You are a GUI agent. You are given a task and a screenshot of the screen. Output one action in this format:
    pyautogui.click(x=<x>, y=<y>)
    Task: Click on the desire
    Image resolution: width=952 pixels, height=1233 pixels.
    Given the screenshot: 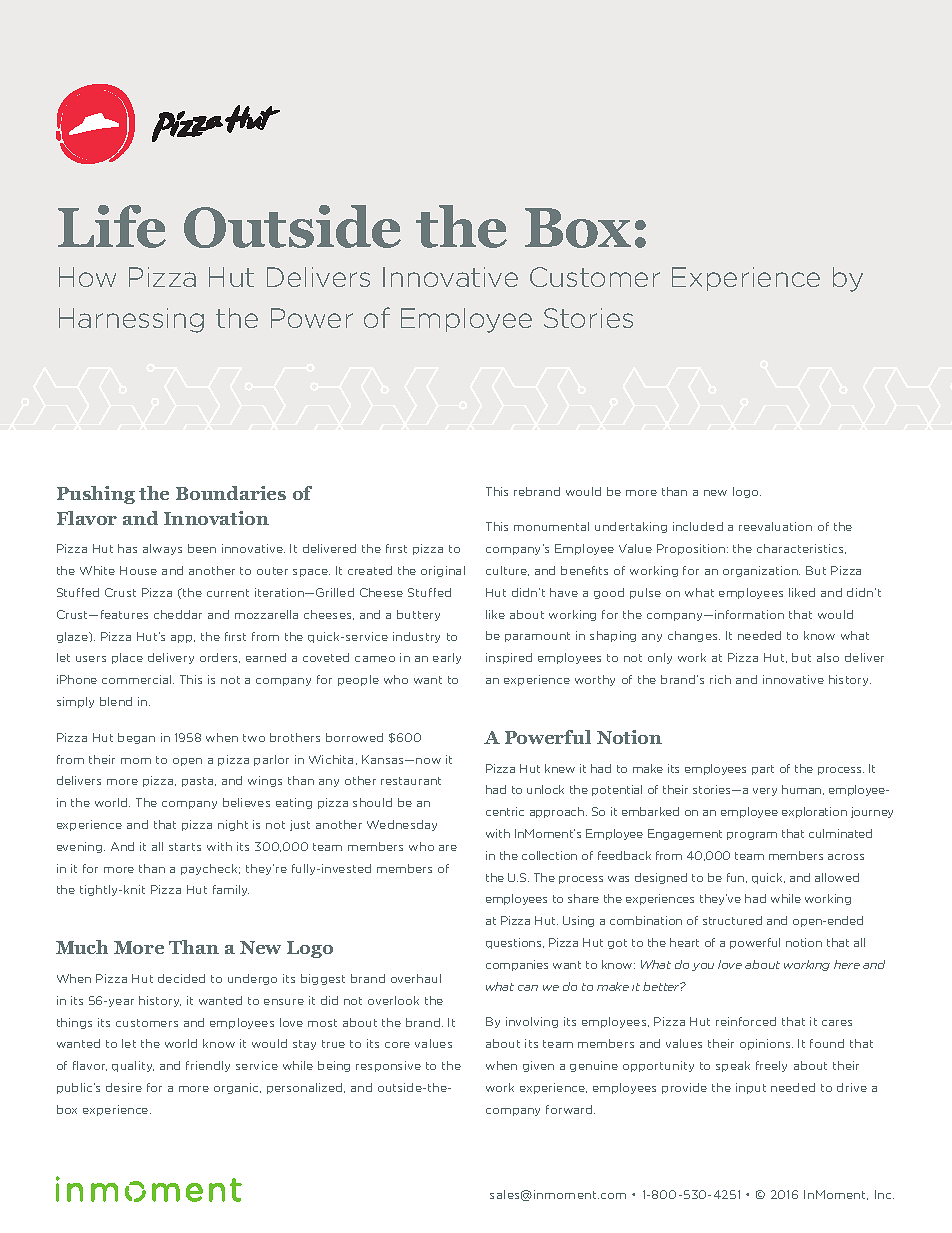 What is the action you would take?
    pyautogui.click(x=124, y=1087)
